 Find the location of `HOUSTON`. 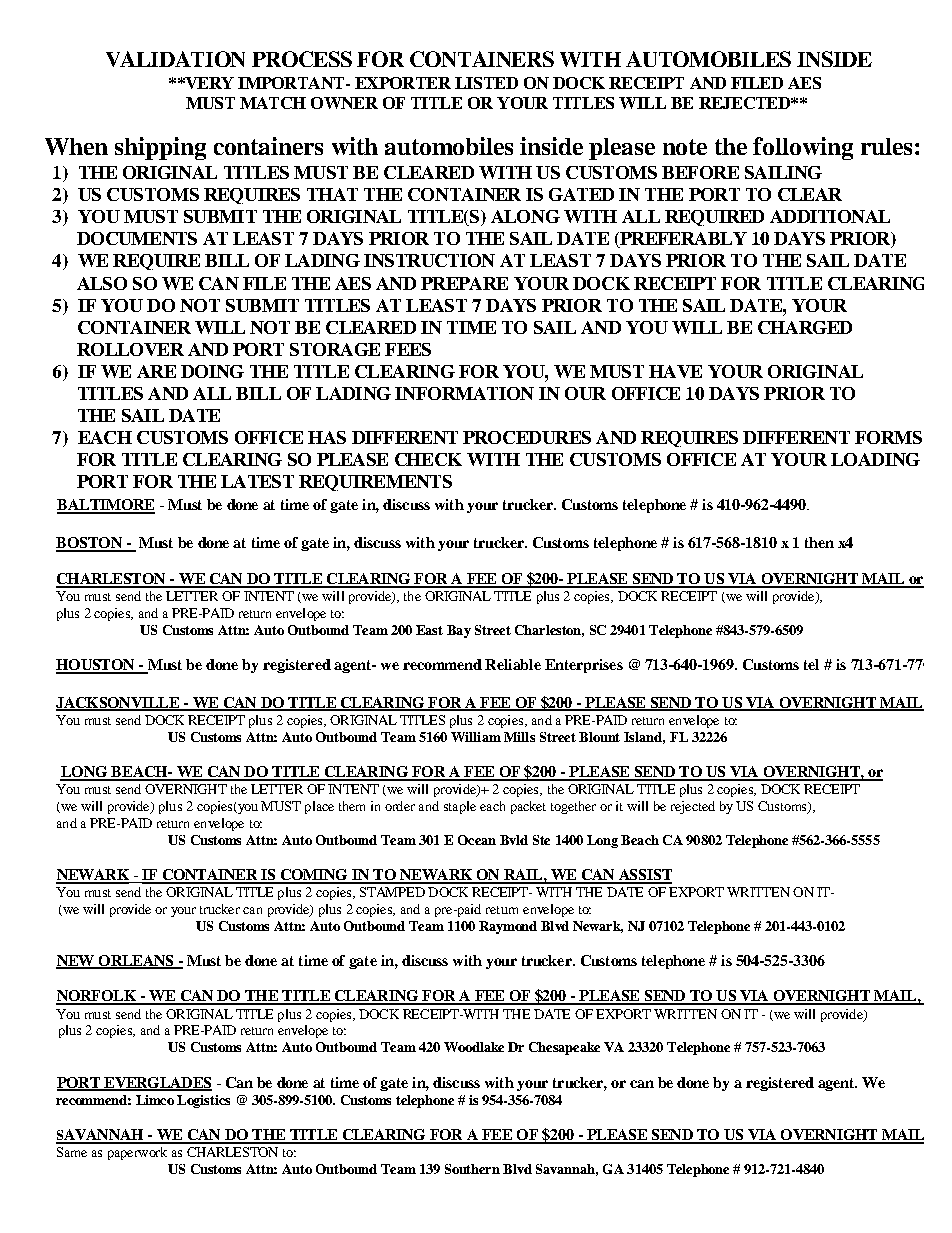

HOUSTON is located at coordinates (96, 666).
